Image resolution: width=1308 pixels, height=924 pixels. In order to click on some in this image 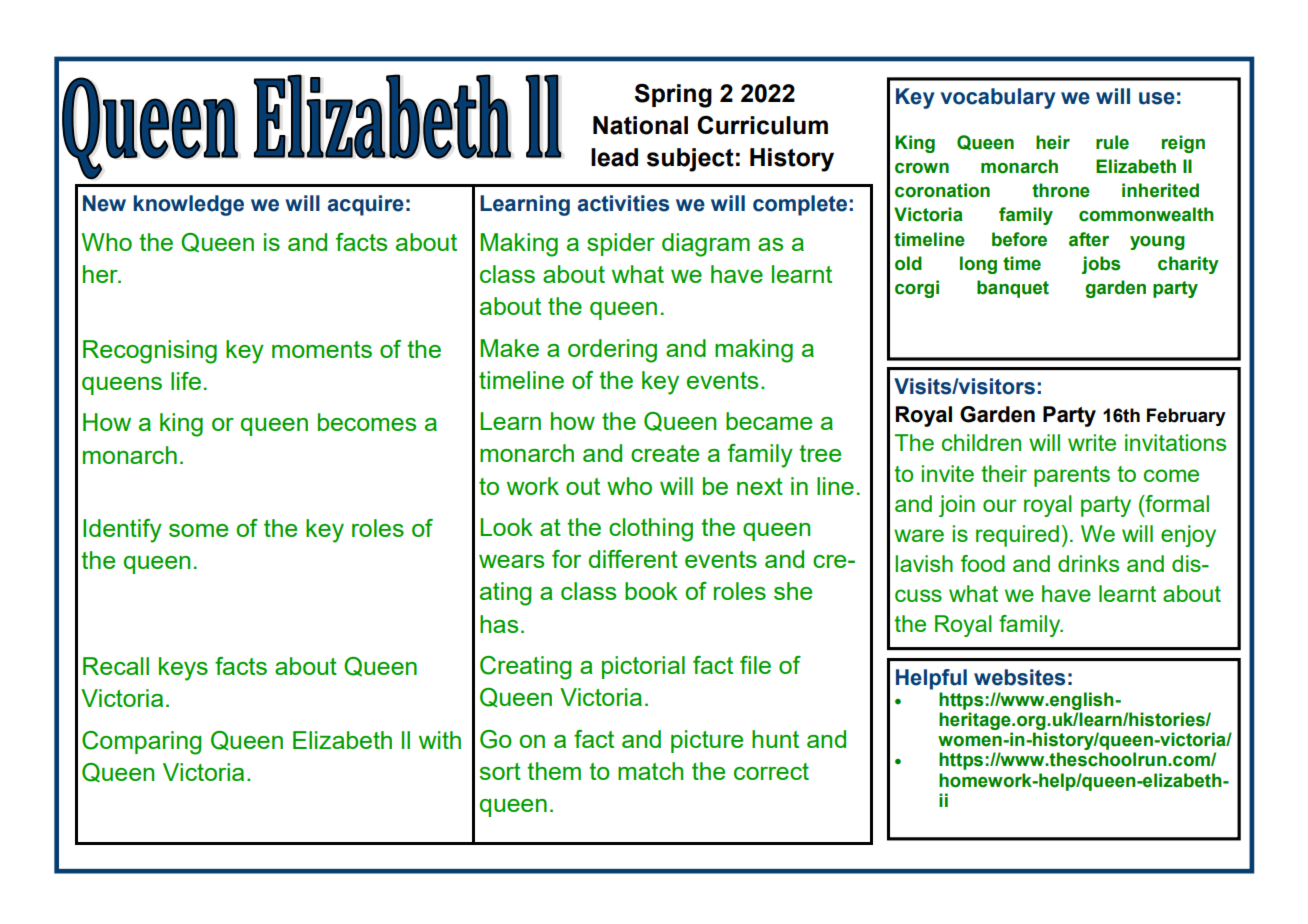, I will do `click(198, 530)`.
